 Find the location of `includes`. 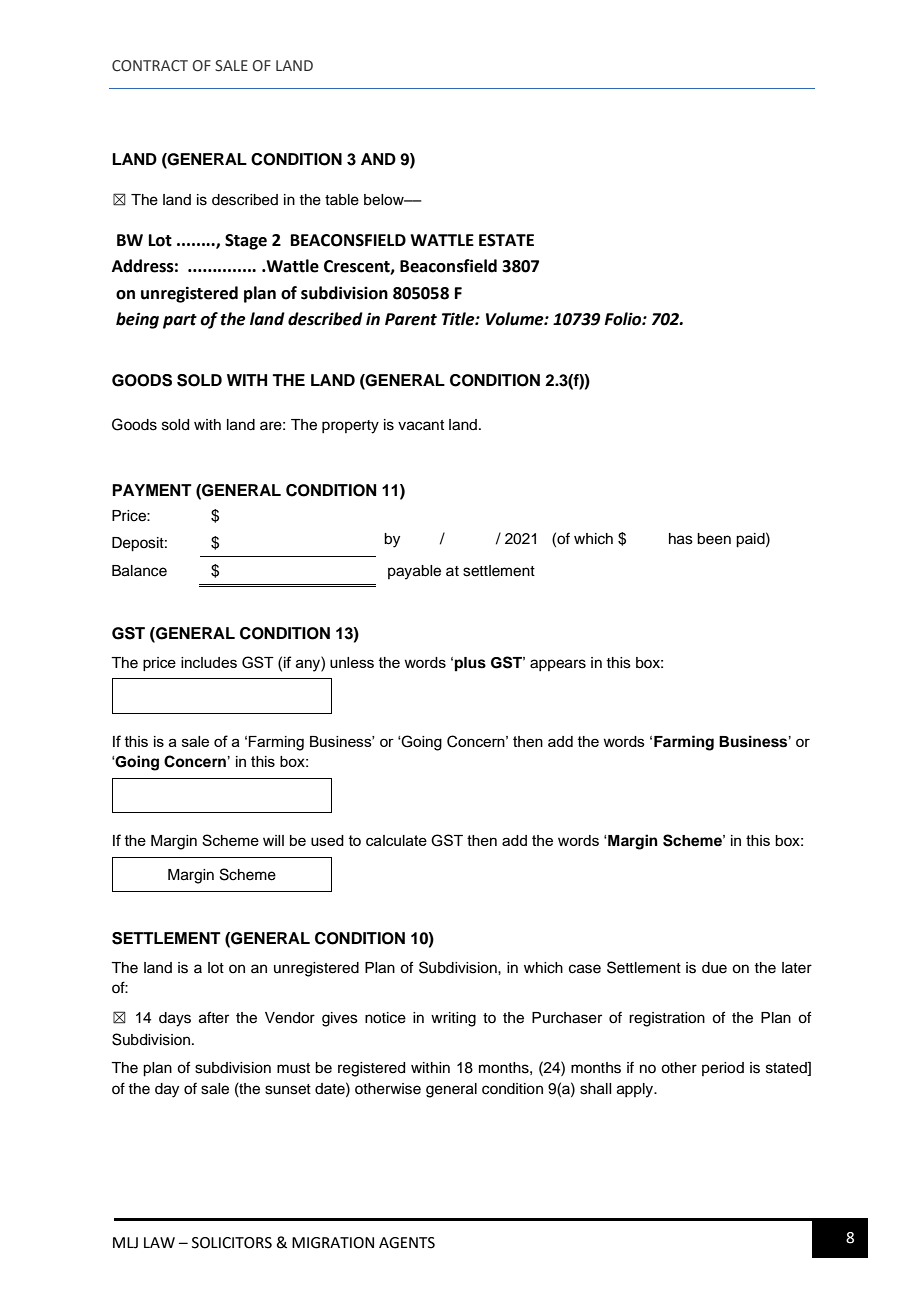

includes is located at coordinates (209, 662).
